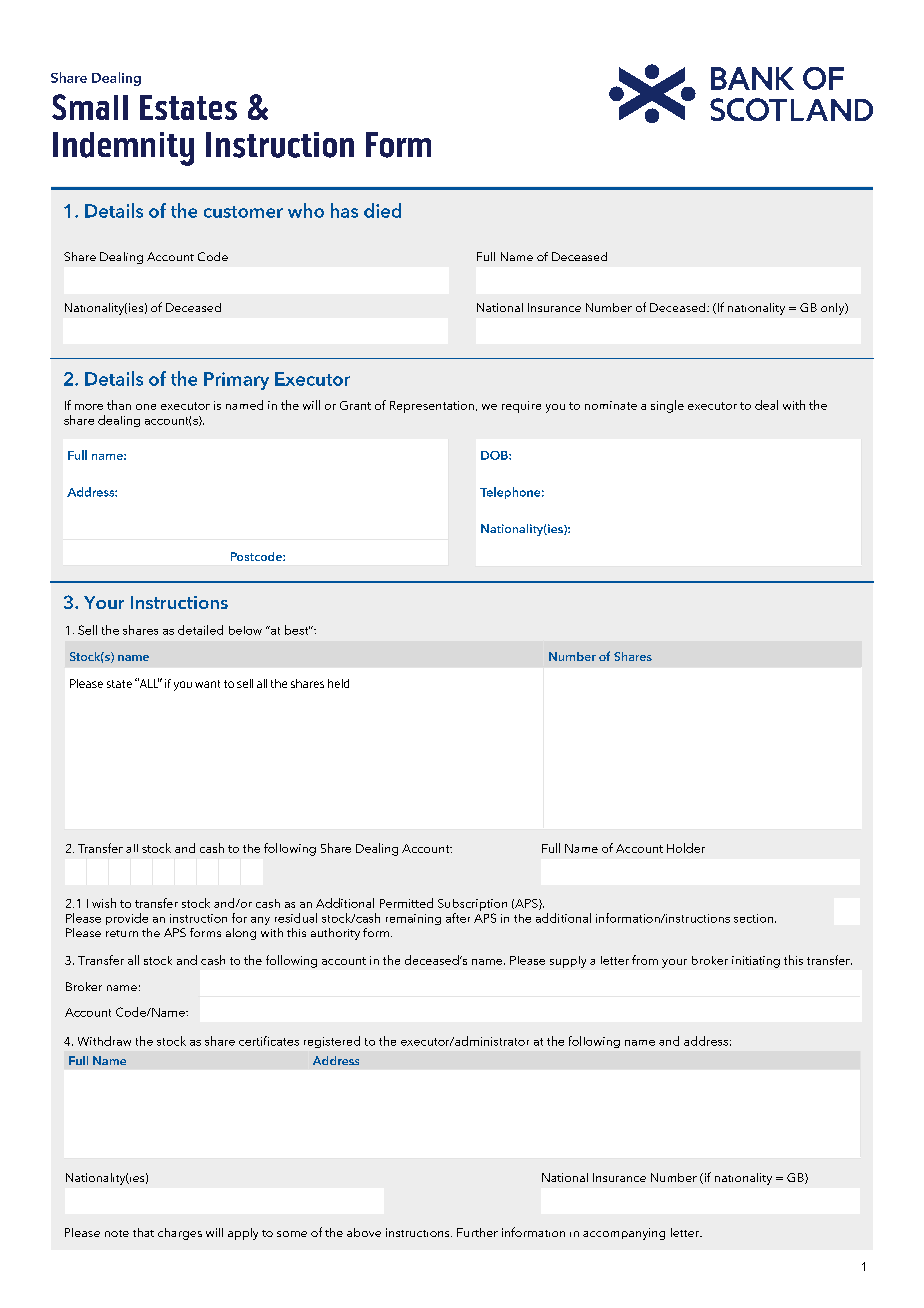  What do you see at coordinates (667, 406) in the screenshot?
I see `single` at bounding box center [667, 406].
